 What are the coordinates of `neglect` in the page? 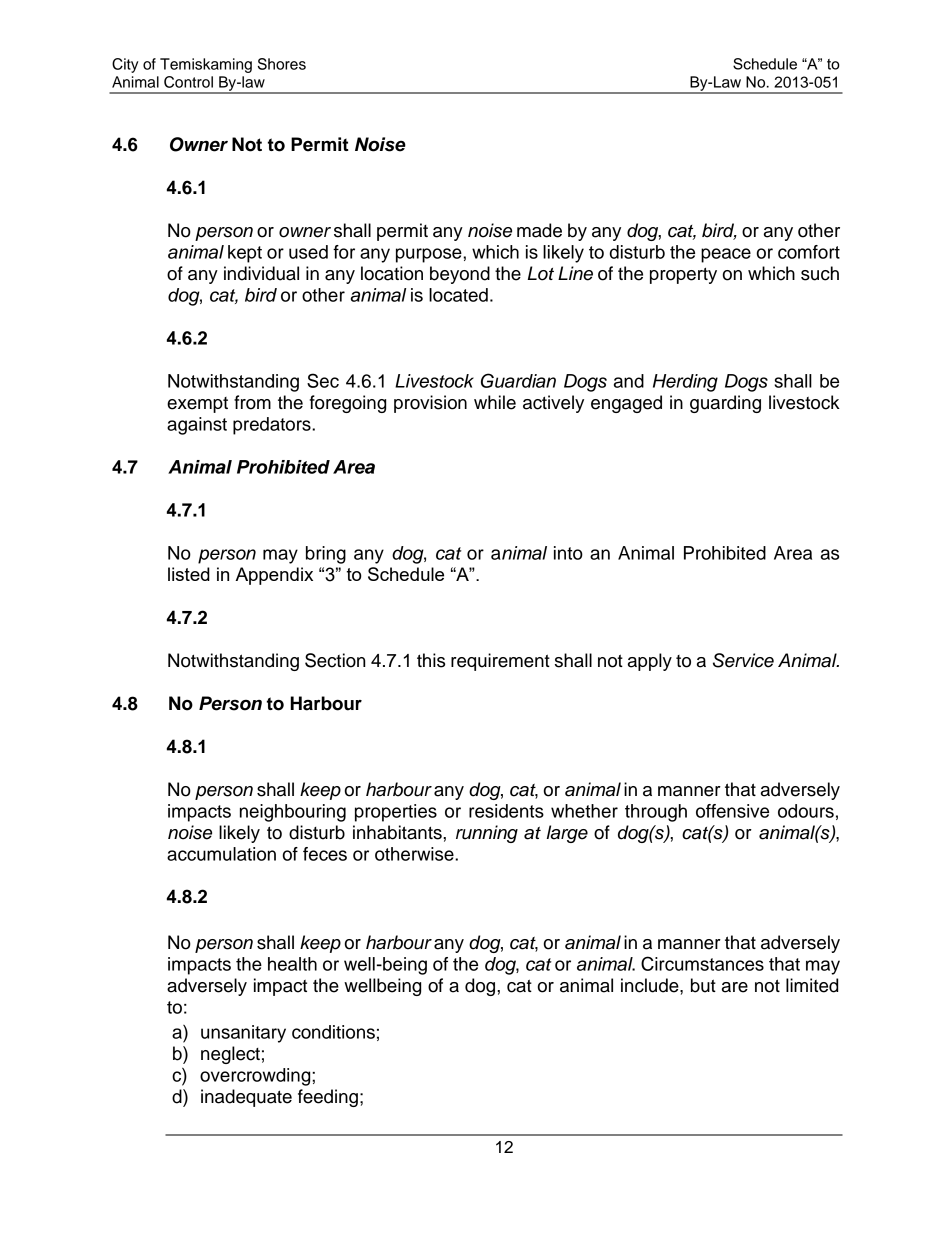 It's located at (230, 1055).
